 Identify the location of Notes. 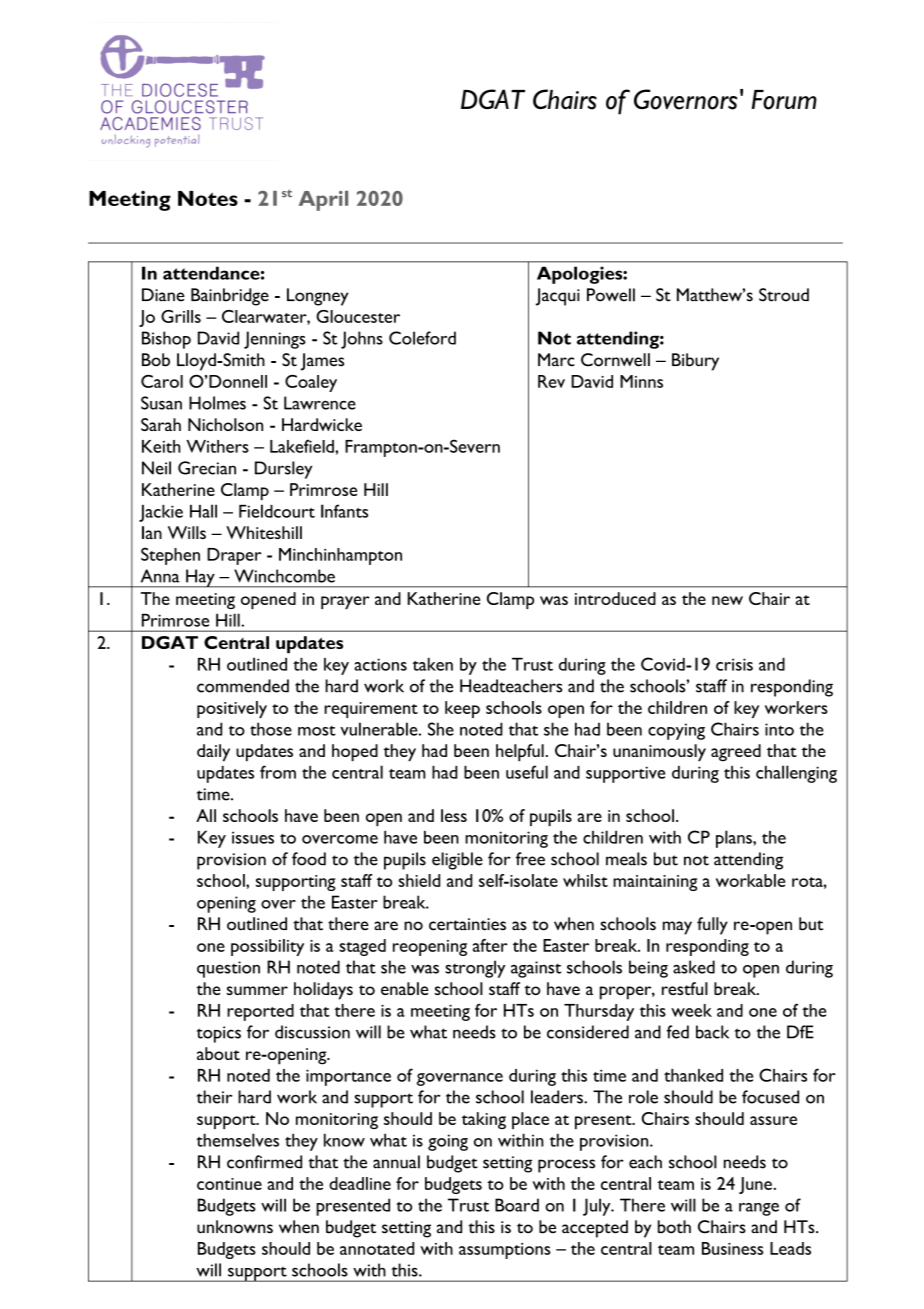
(208, 198).
